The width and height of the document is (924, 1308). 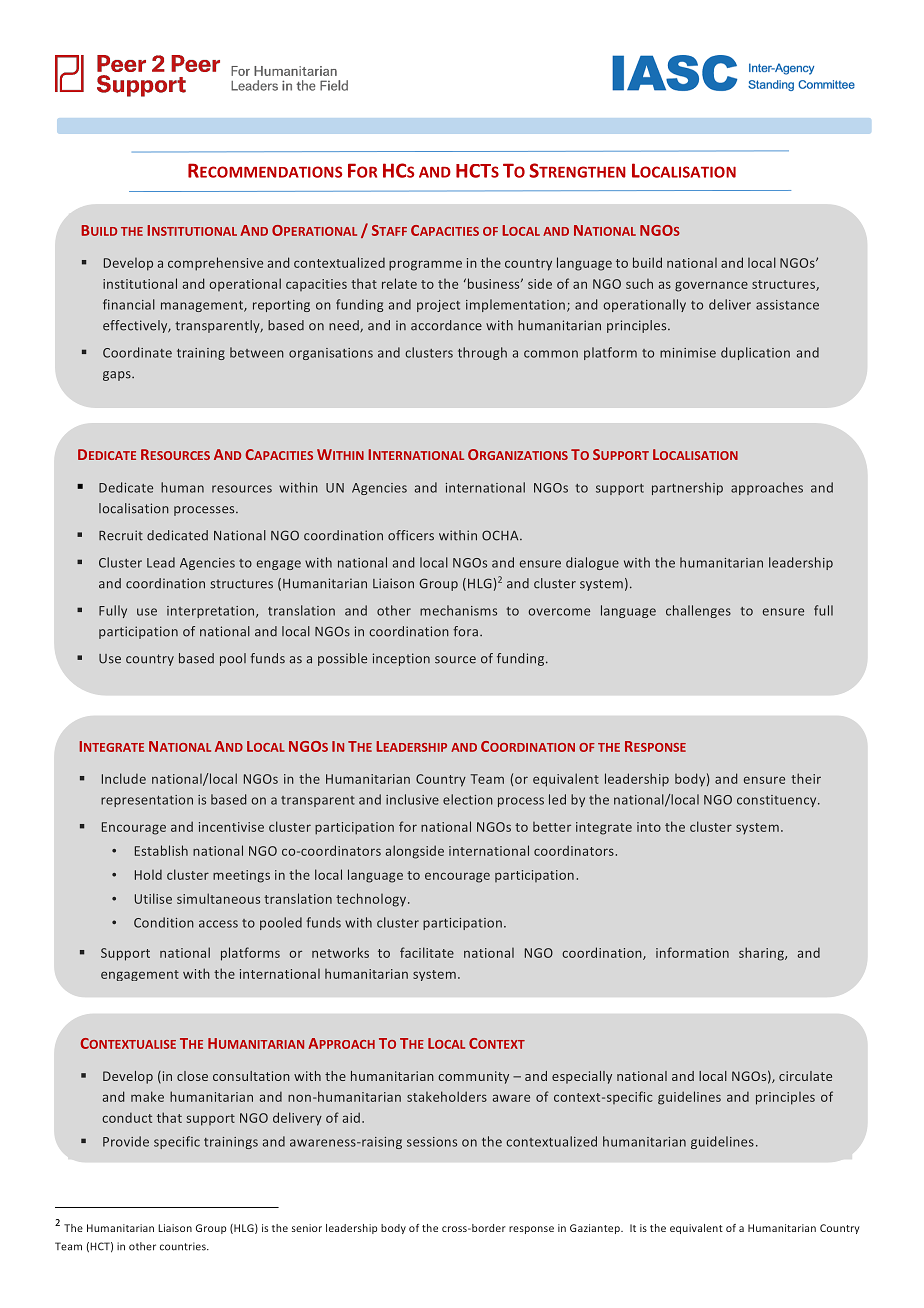 I want to click on comprehensive, so click(x=215, y=264).
